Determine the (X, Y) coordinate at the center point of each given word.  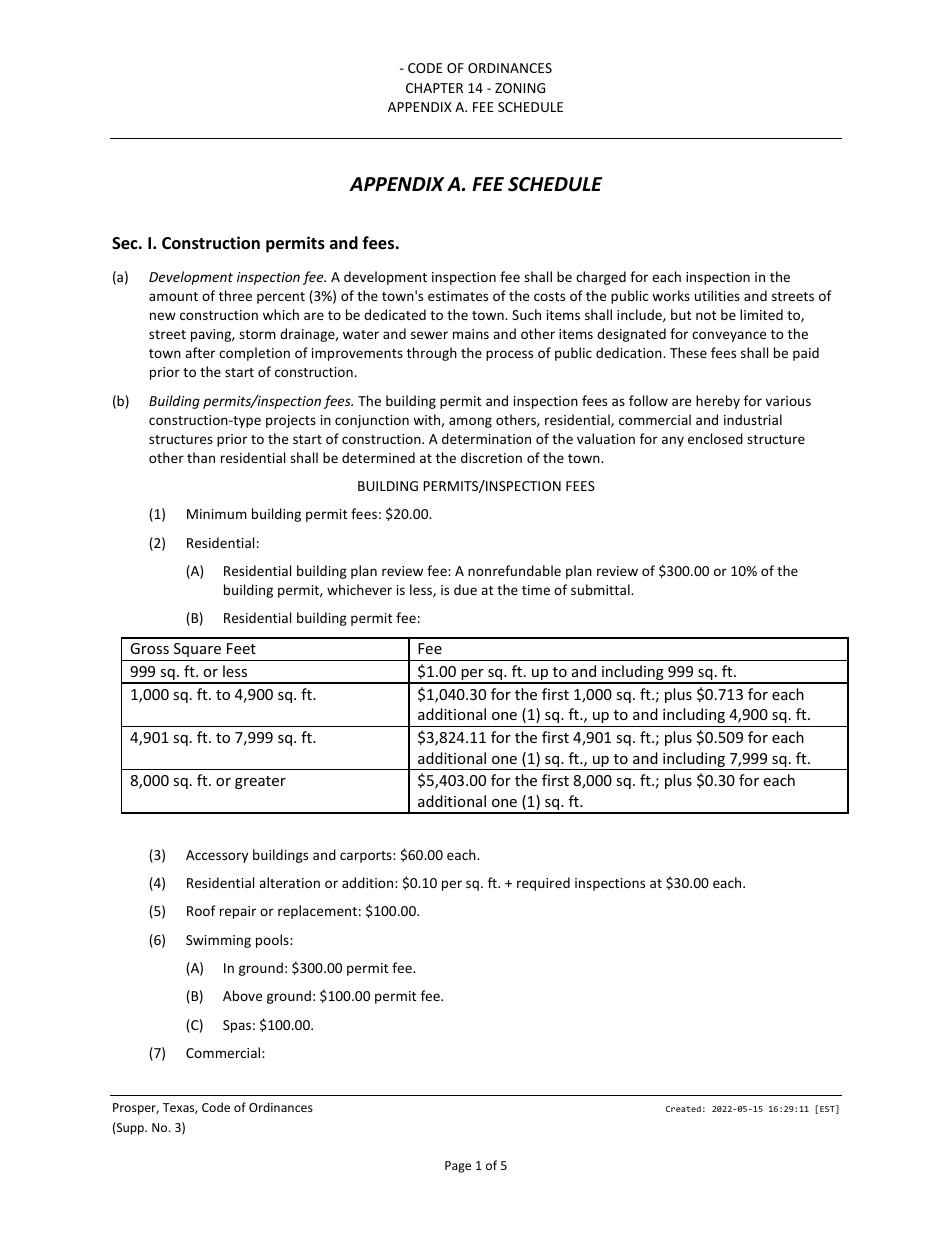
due (465, 589)
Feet (241, 648)
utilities (717, 295)
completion (254, 354)
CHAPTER (434, 88)
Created (683, 1108)
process (509, 355)
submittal (601, 589)
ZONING (520, 88)
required (543, 884)
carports (367, 857)
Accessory (217, 856)
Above (242, 995)
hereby (718, 402)
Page (458, 1167)
